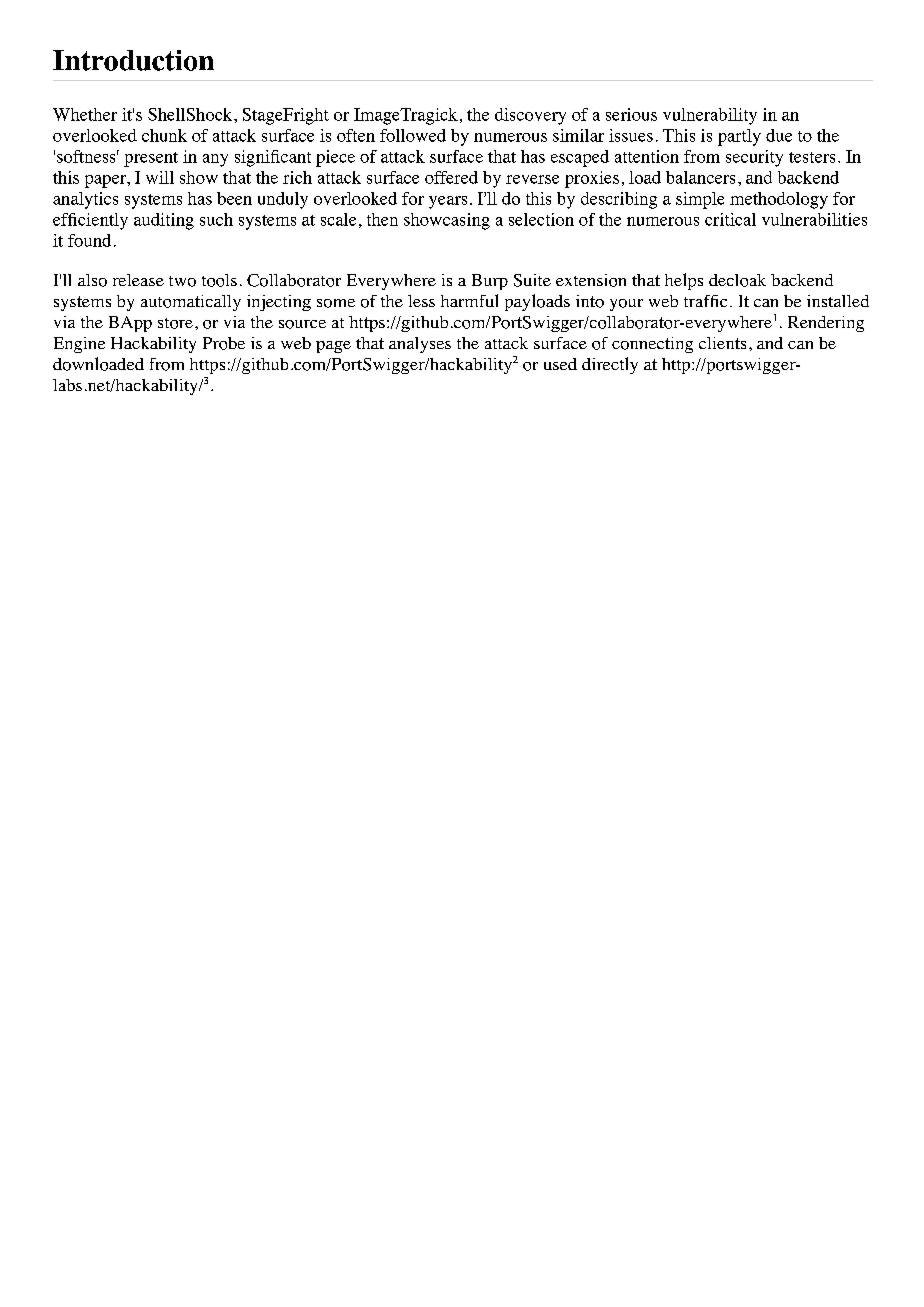 The width and height of the image is (924, 1307). I want to click on Burp, so click(490, 282).
